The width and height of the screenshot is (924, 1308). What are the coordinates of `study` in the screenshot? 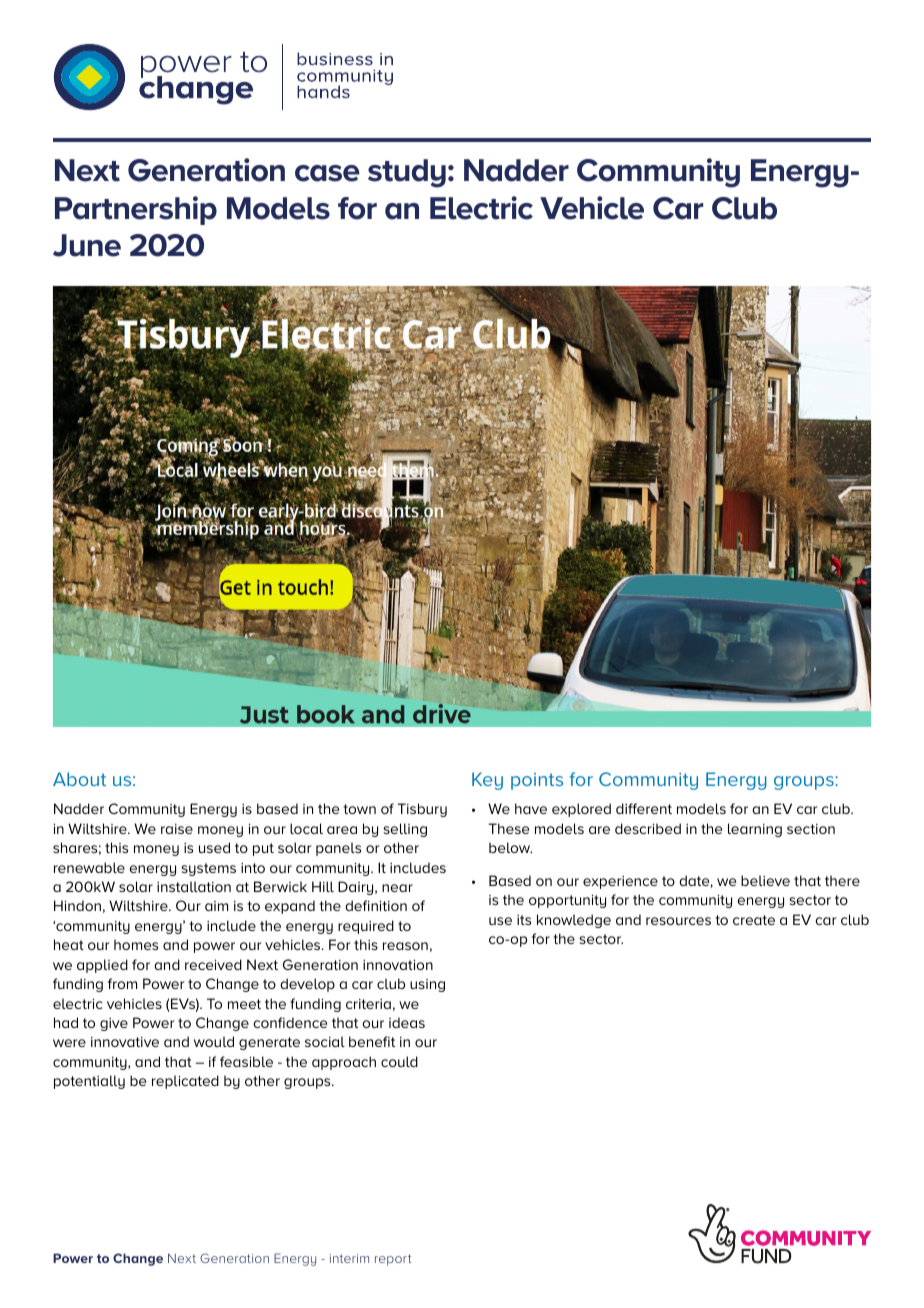 It's located at (407, 173).
